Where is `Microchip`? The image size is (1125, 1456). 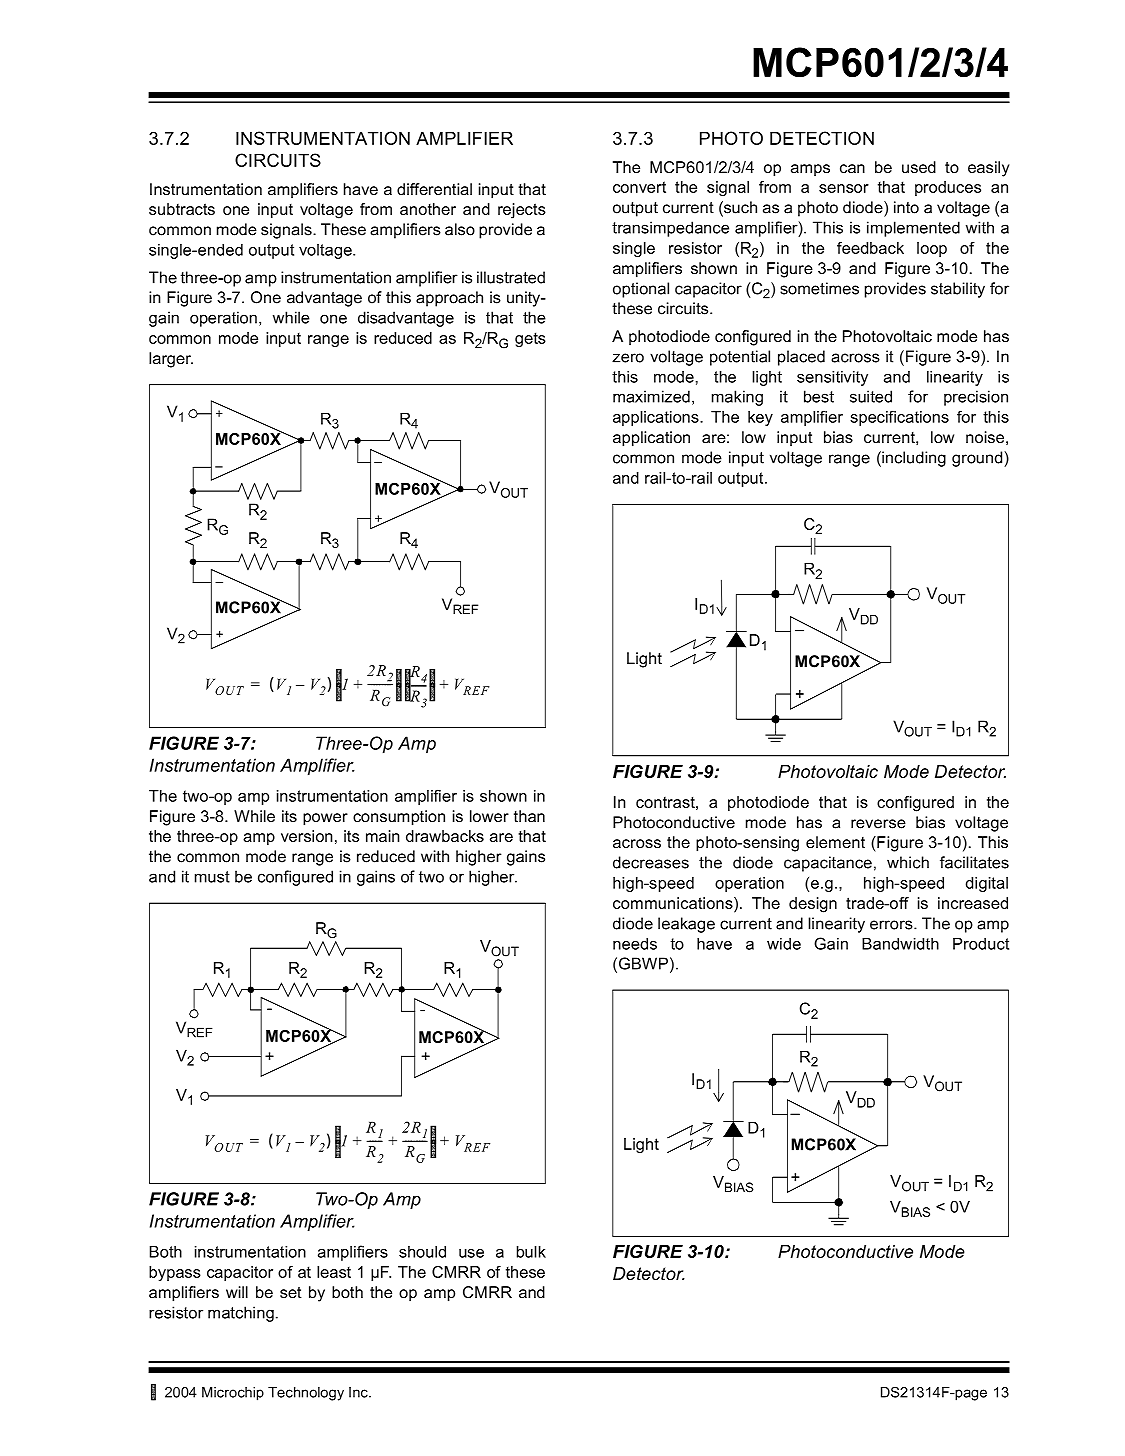
Microchip is located at coordinates (233, 1394).
